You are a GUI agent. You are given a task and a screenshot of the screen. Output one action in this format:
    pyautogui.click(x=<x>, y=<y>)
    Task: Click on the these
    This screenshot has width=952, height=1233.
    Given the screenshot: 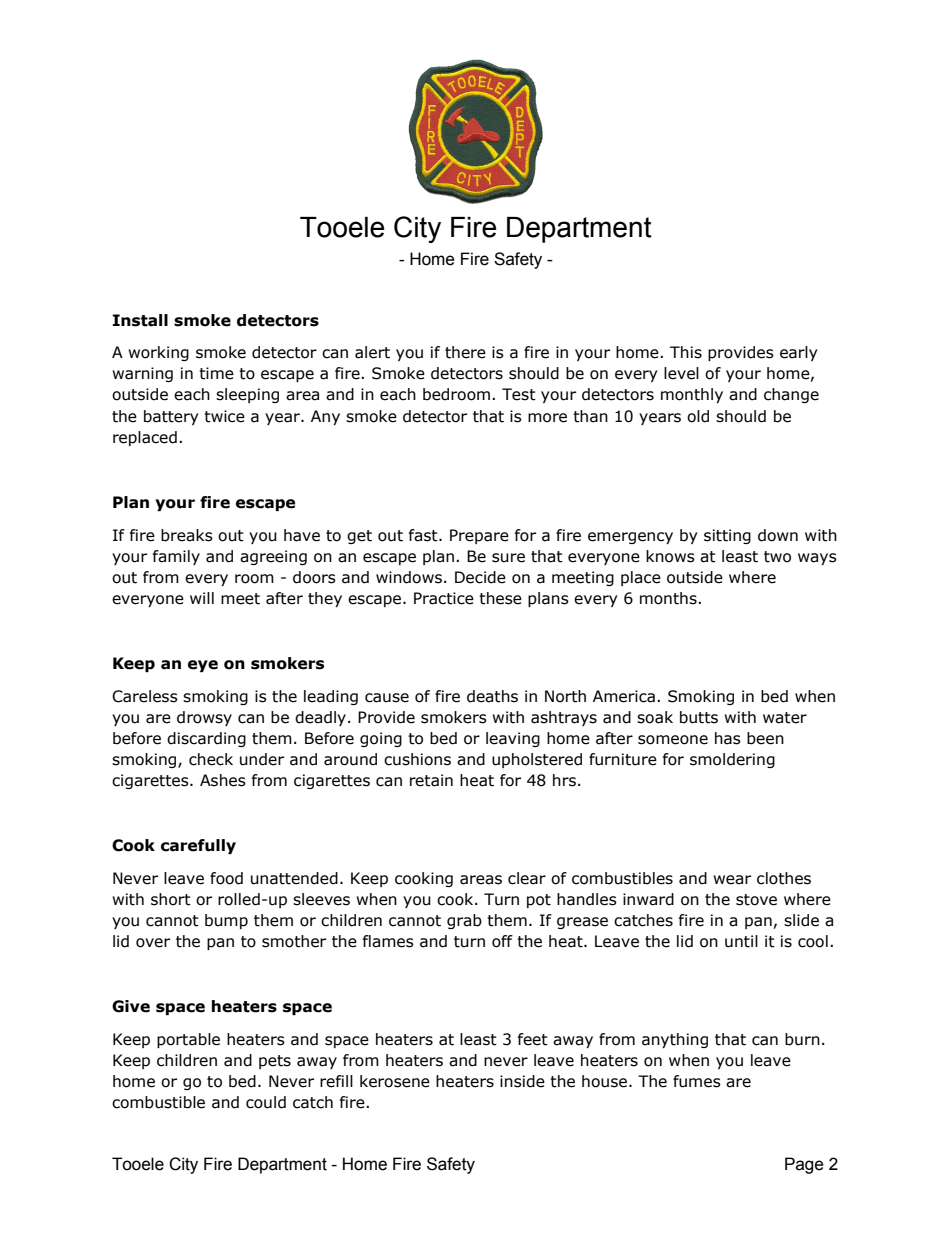 What is the action you would take?
    pyautogui.click(x=500, y=598)
